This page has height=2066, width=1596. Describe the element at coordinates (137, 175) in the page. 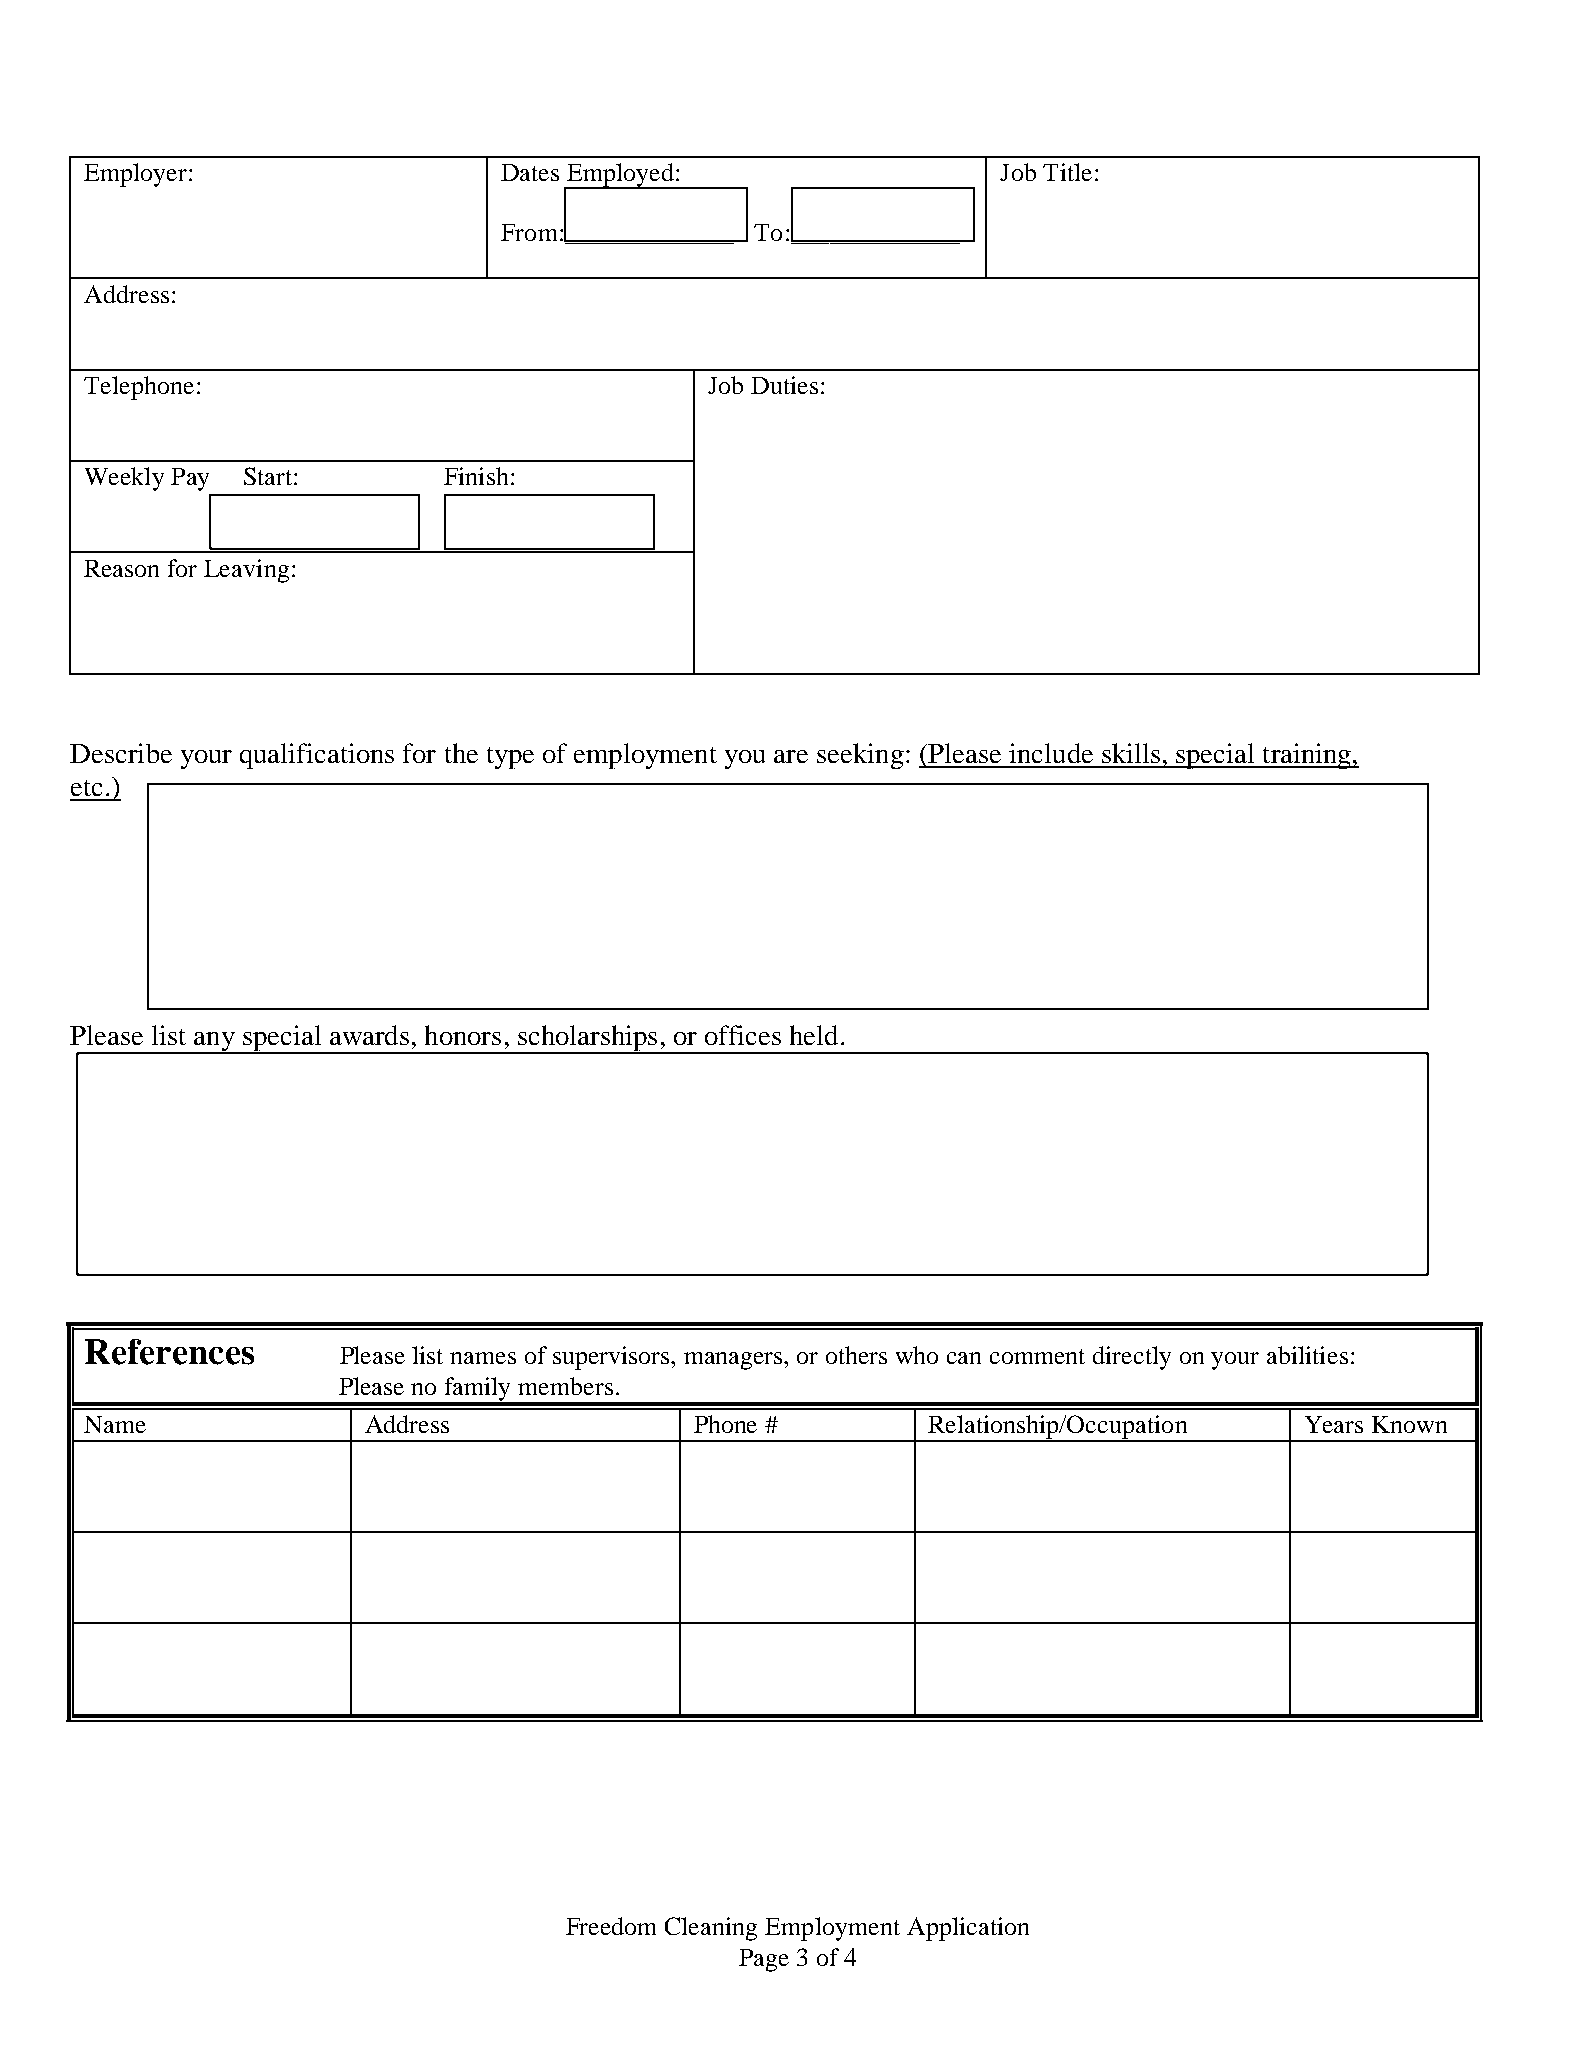

I see `Employer` at that location.
